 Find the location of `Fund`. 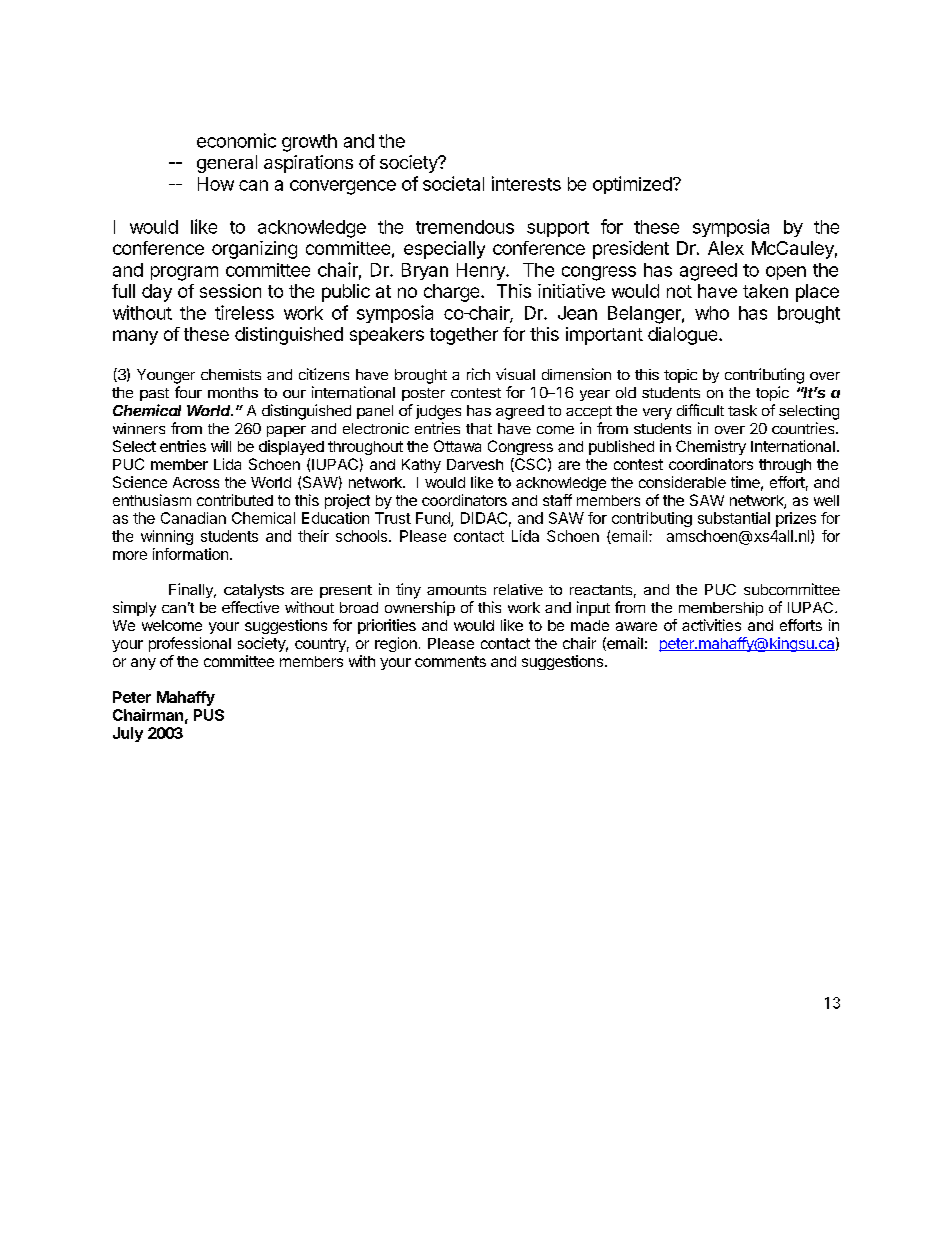

Fund is located at coordinates (434, 519).
